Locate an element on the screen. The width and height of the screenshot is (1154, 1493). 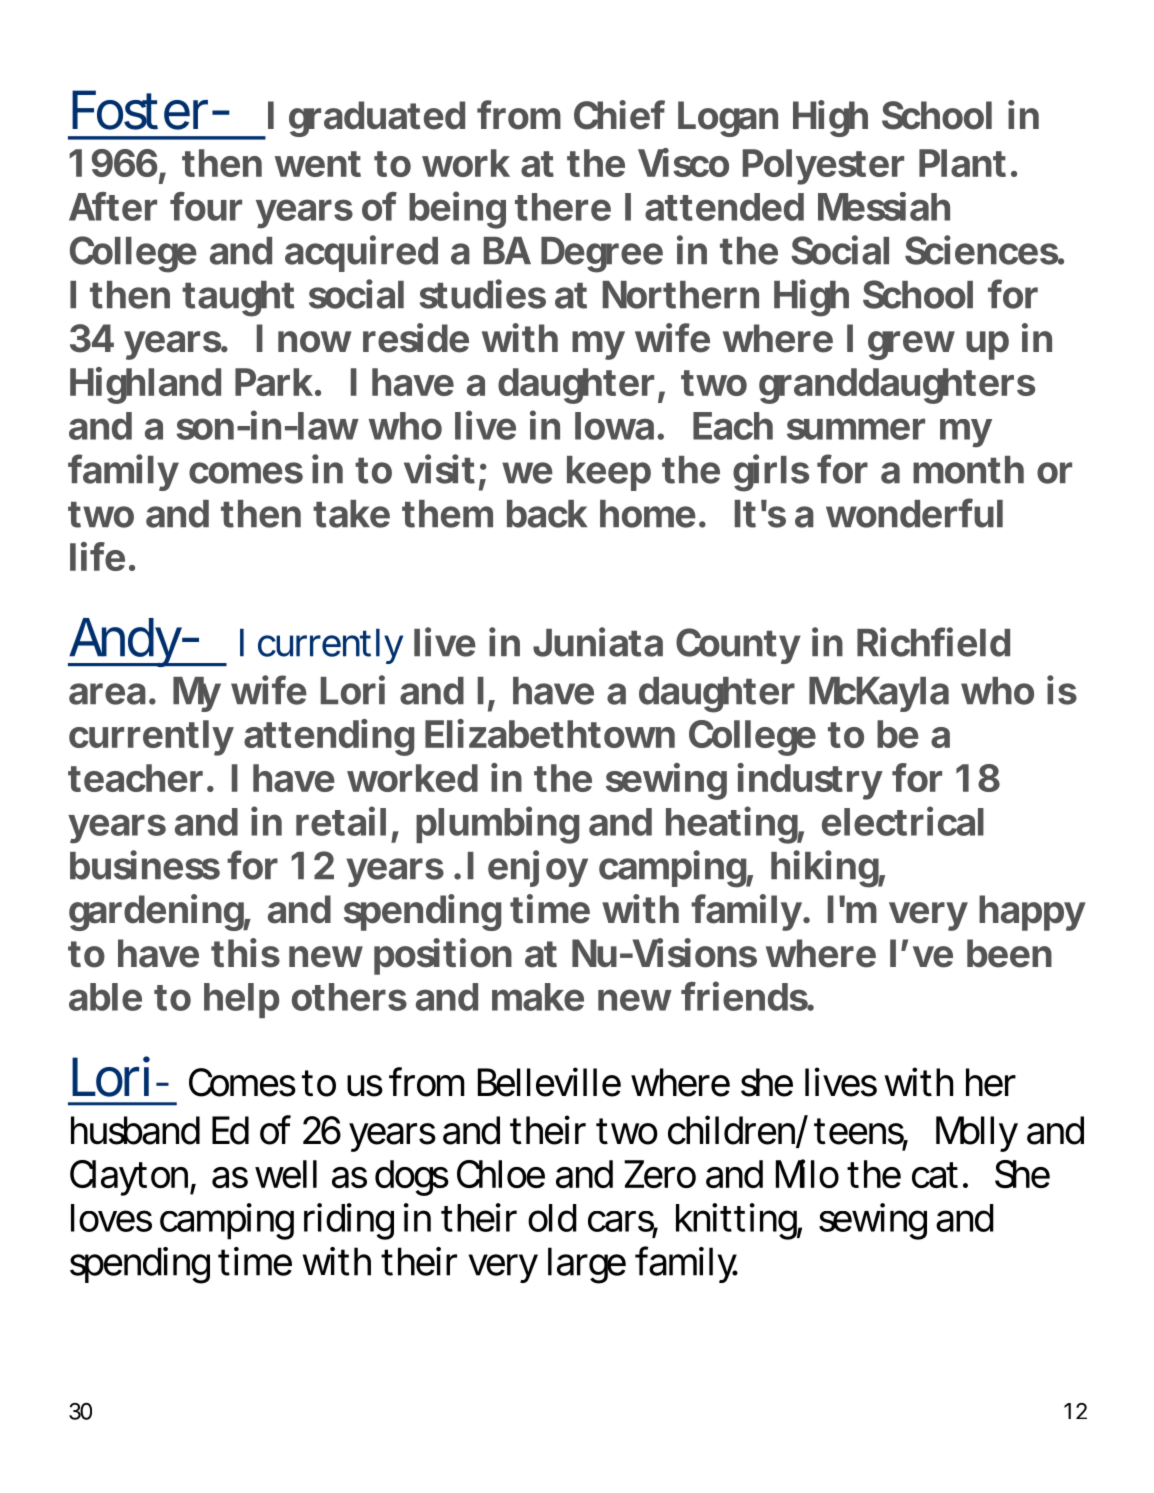
loves is located at coordinates (111, 1218).
